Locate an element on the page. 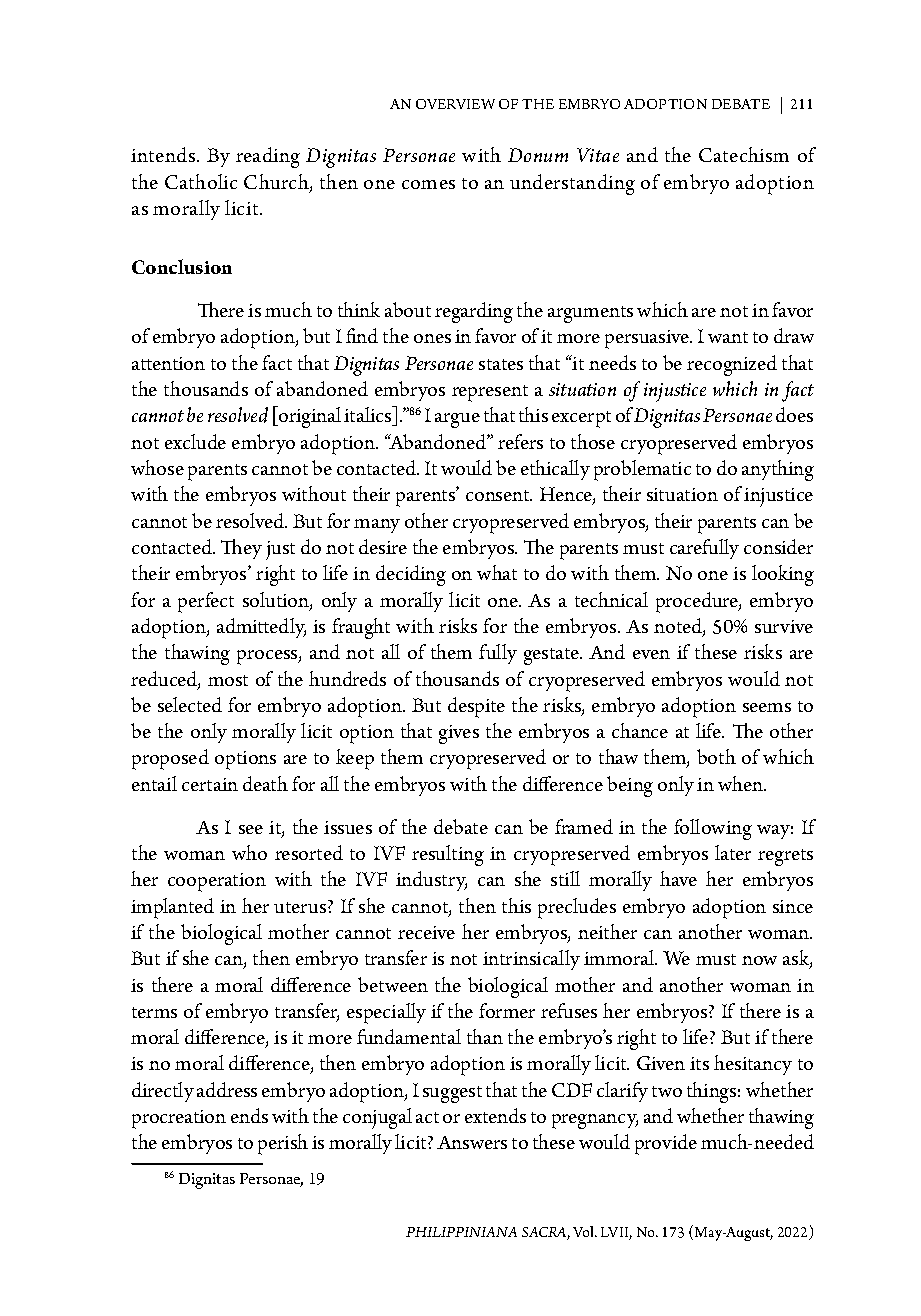 This document has width=921, height=1316. reading is located at coordinates (268, 157).
